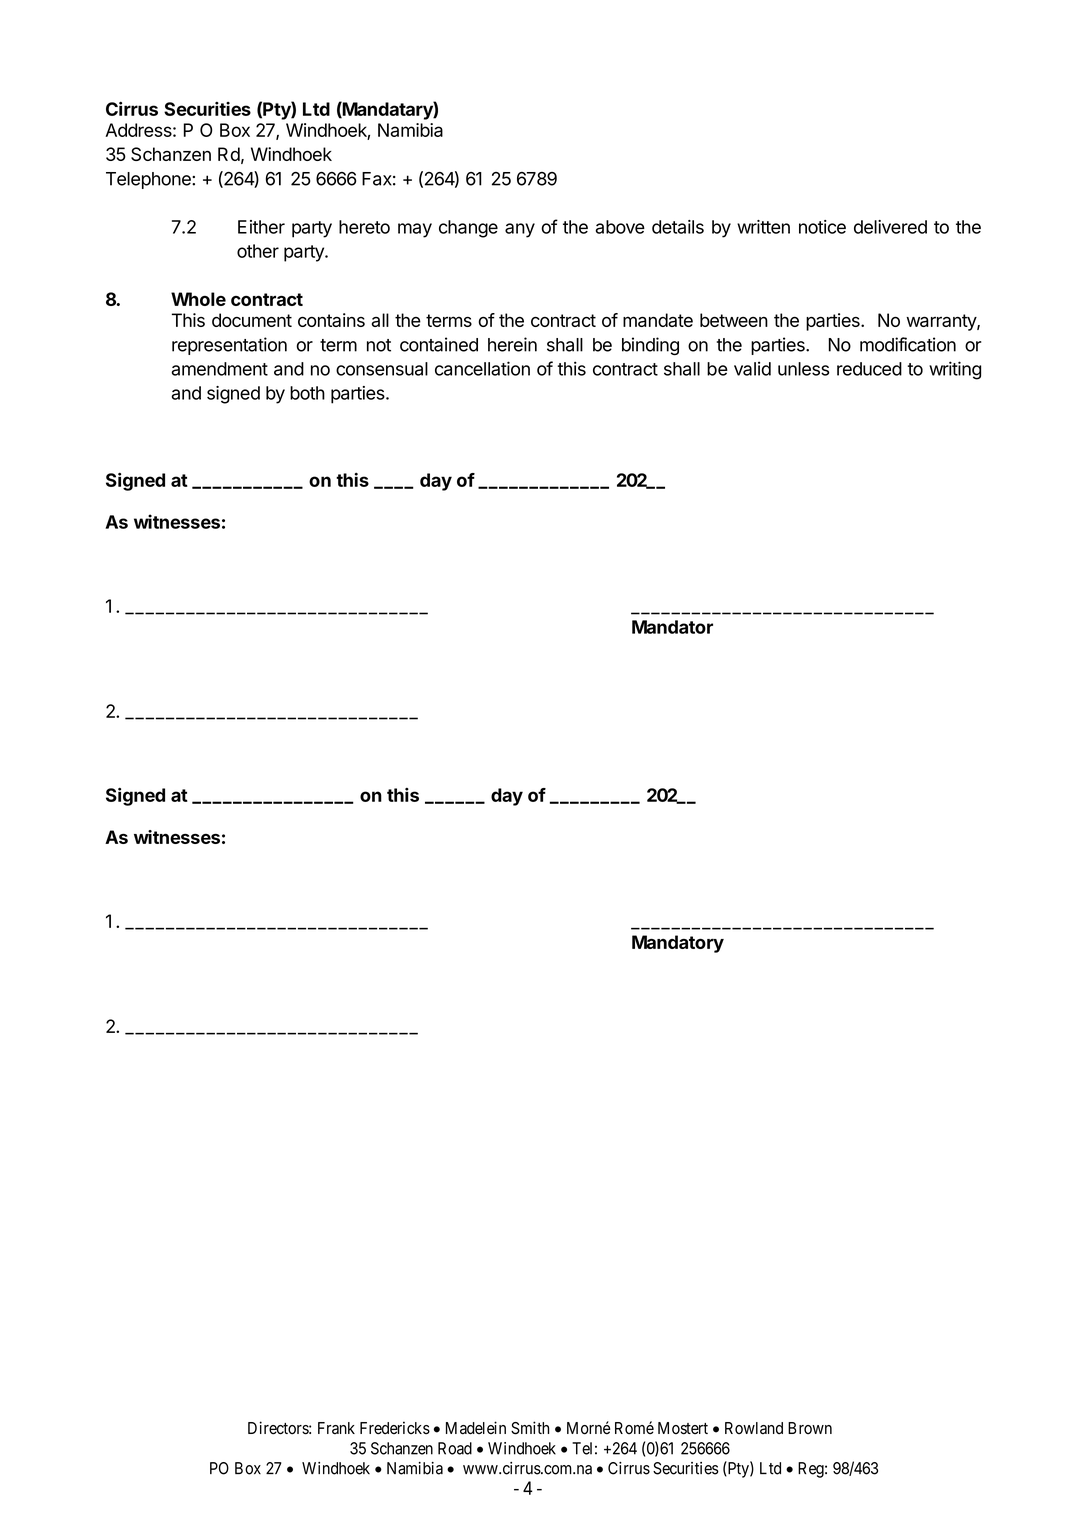 The width and height of the screenshot is (1087, 1538). What do you see at coordinates (219, 369) in the screenshot?
I see `amendment` at bounding box center [219, 369].
